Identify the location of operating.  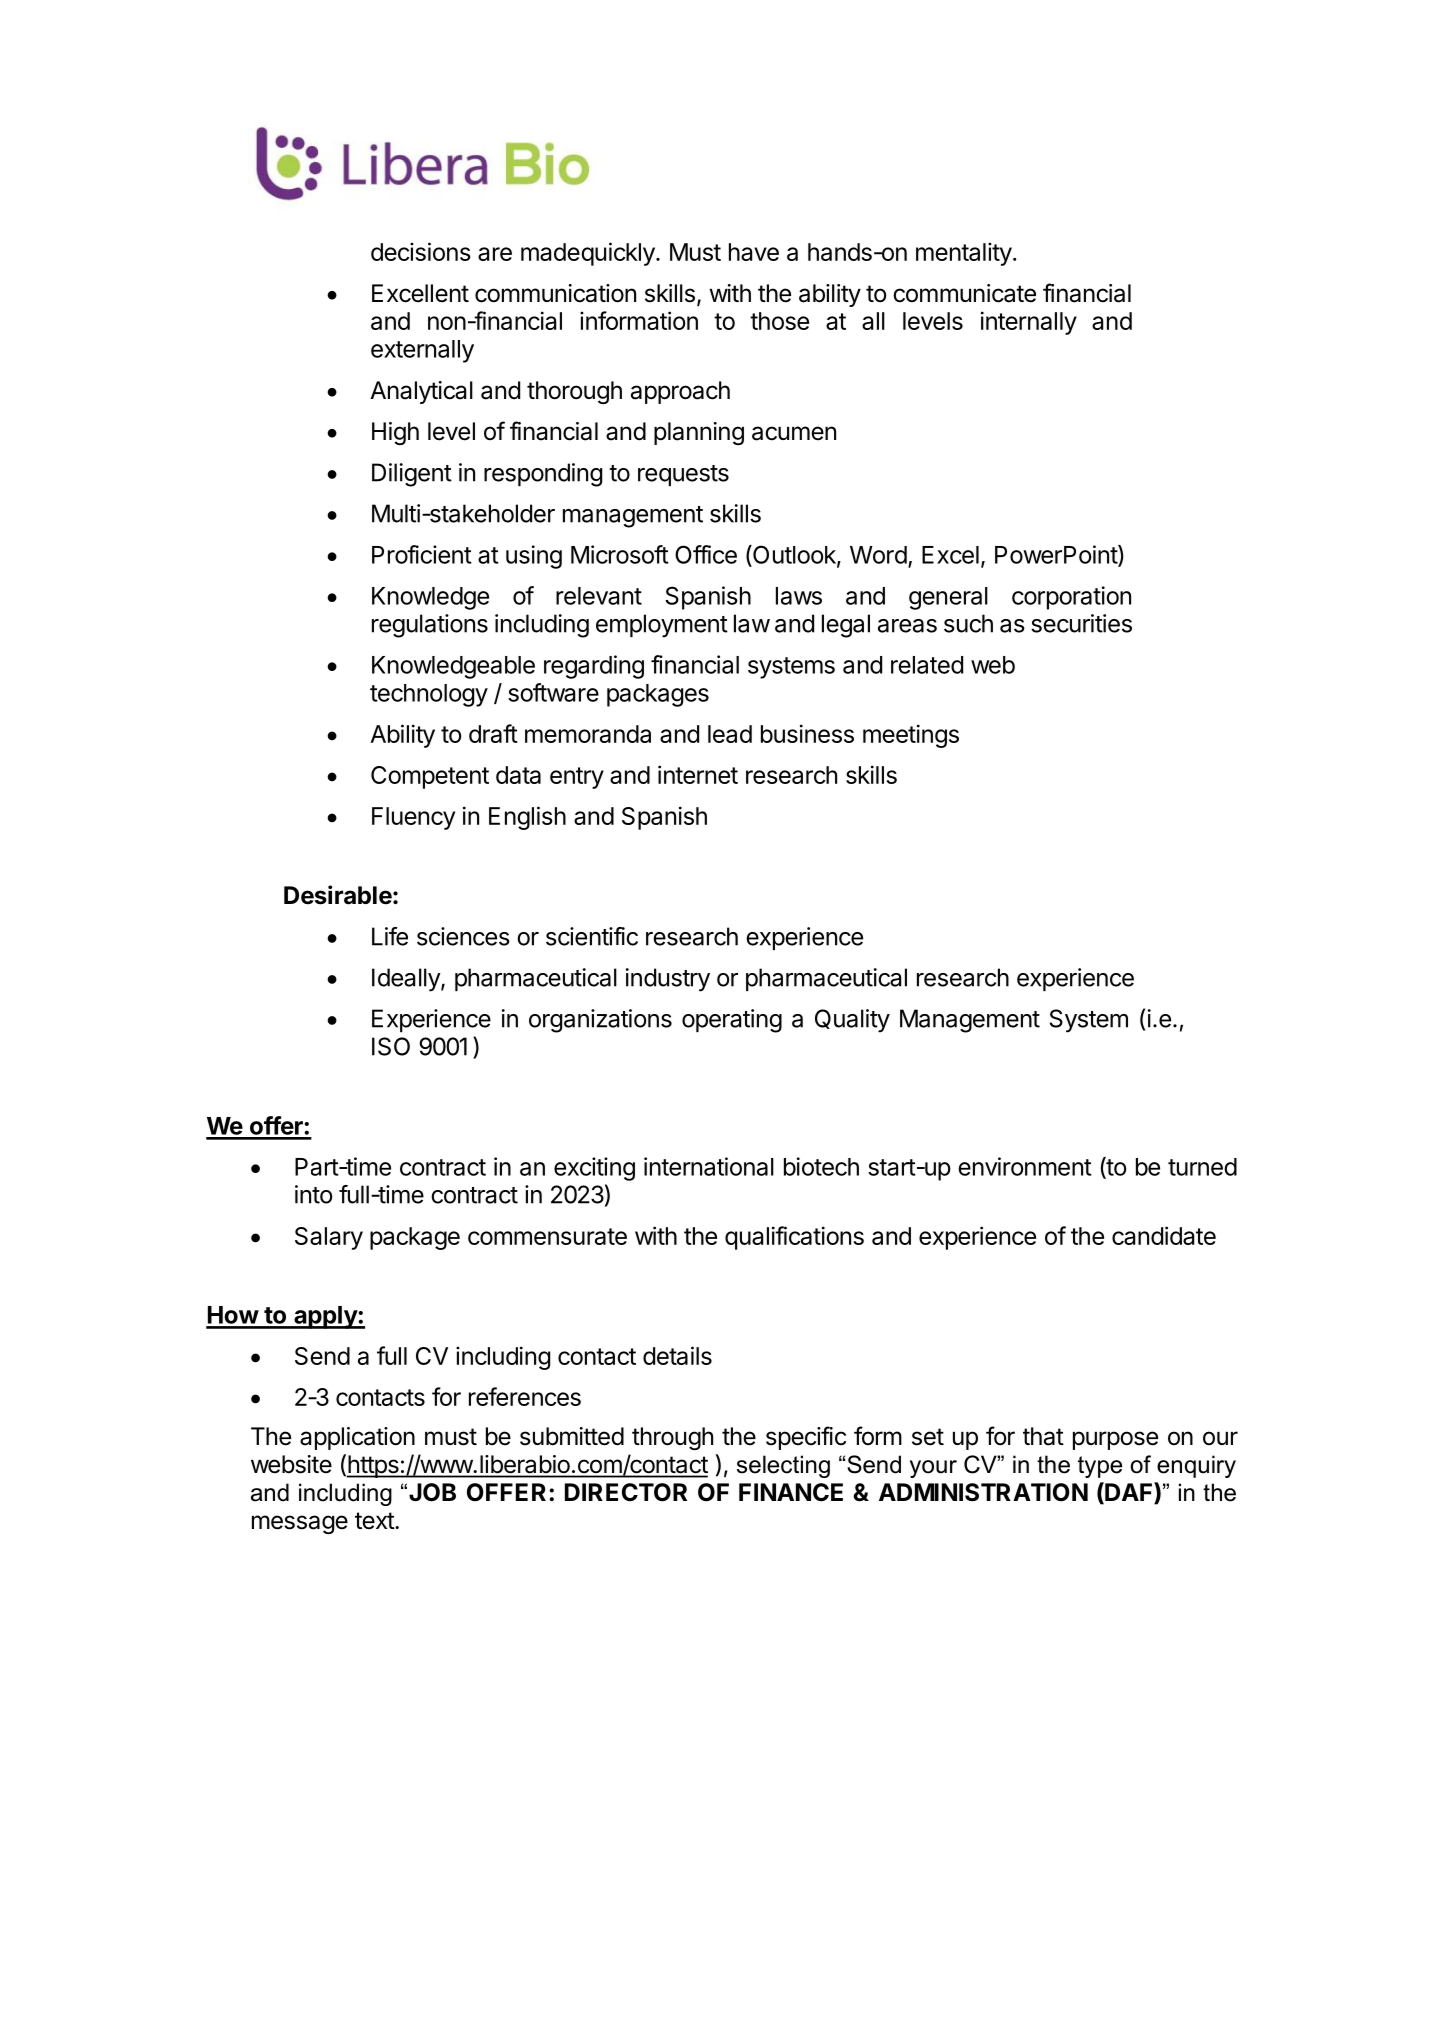
(732, 1021).
